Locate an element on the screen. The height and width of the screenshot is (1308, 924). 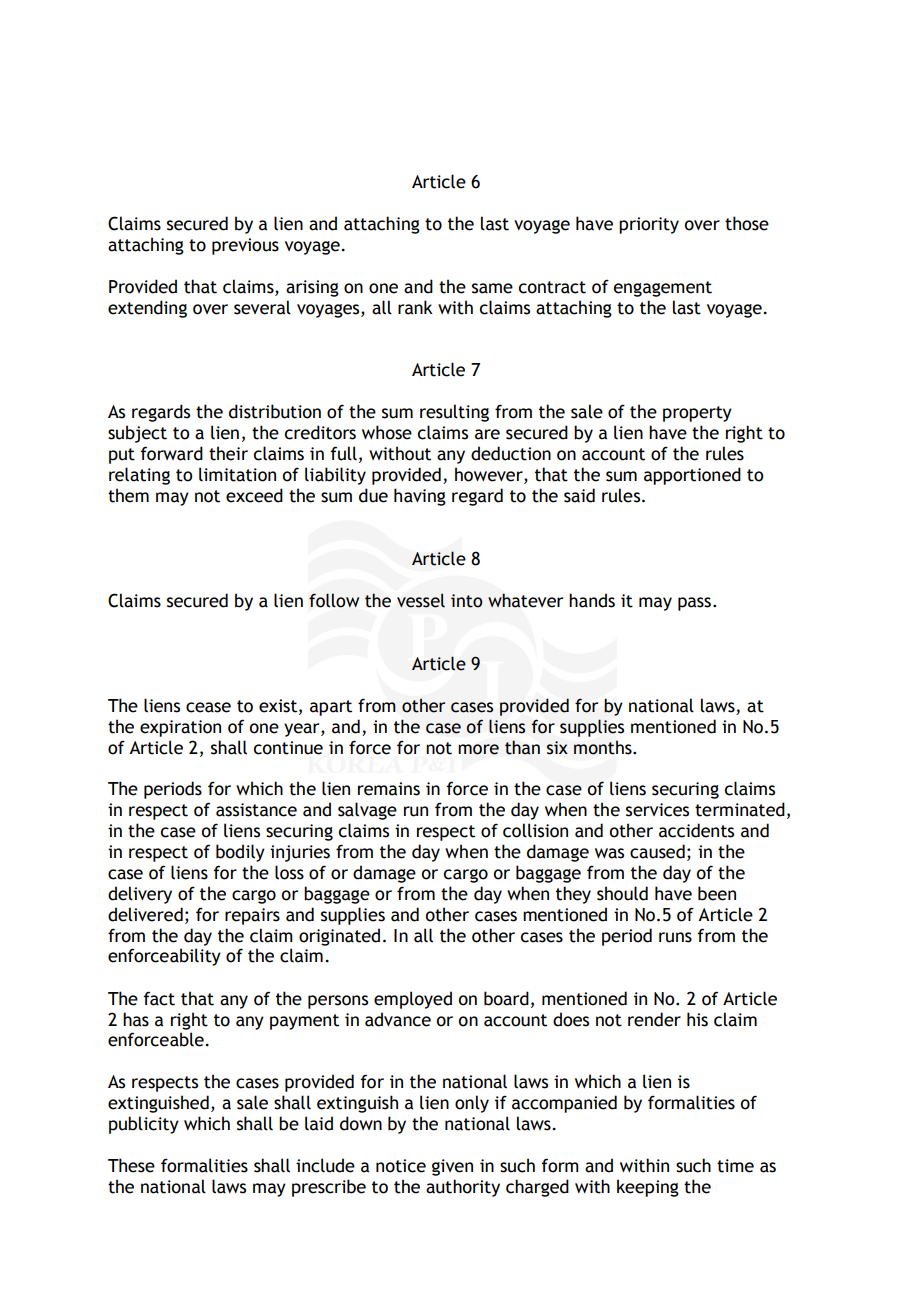
previous is located at coordinates (245, 246).
